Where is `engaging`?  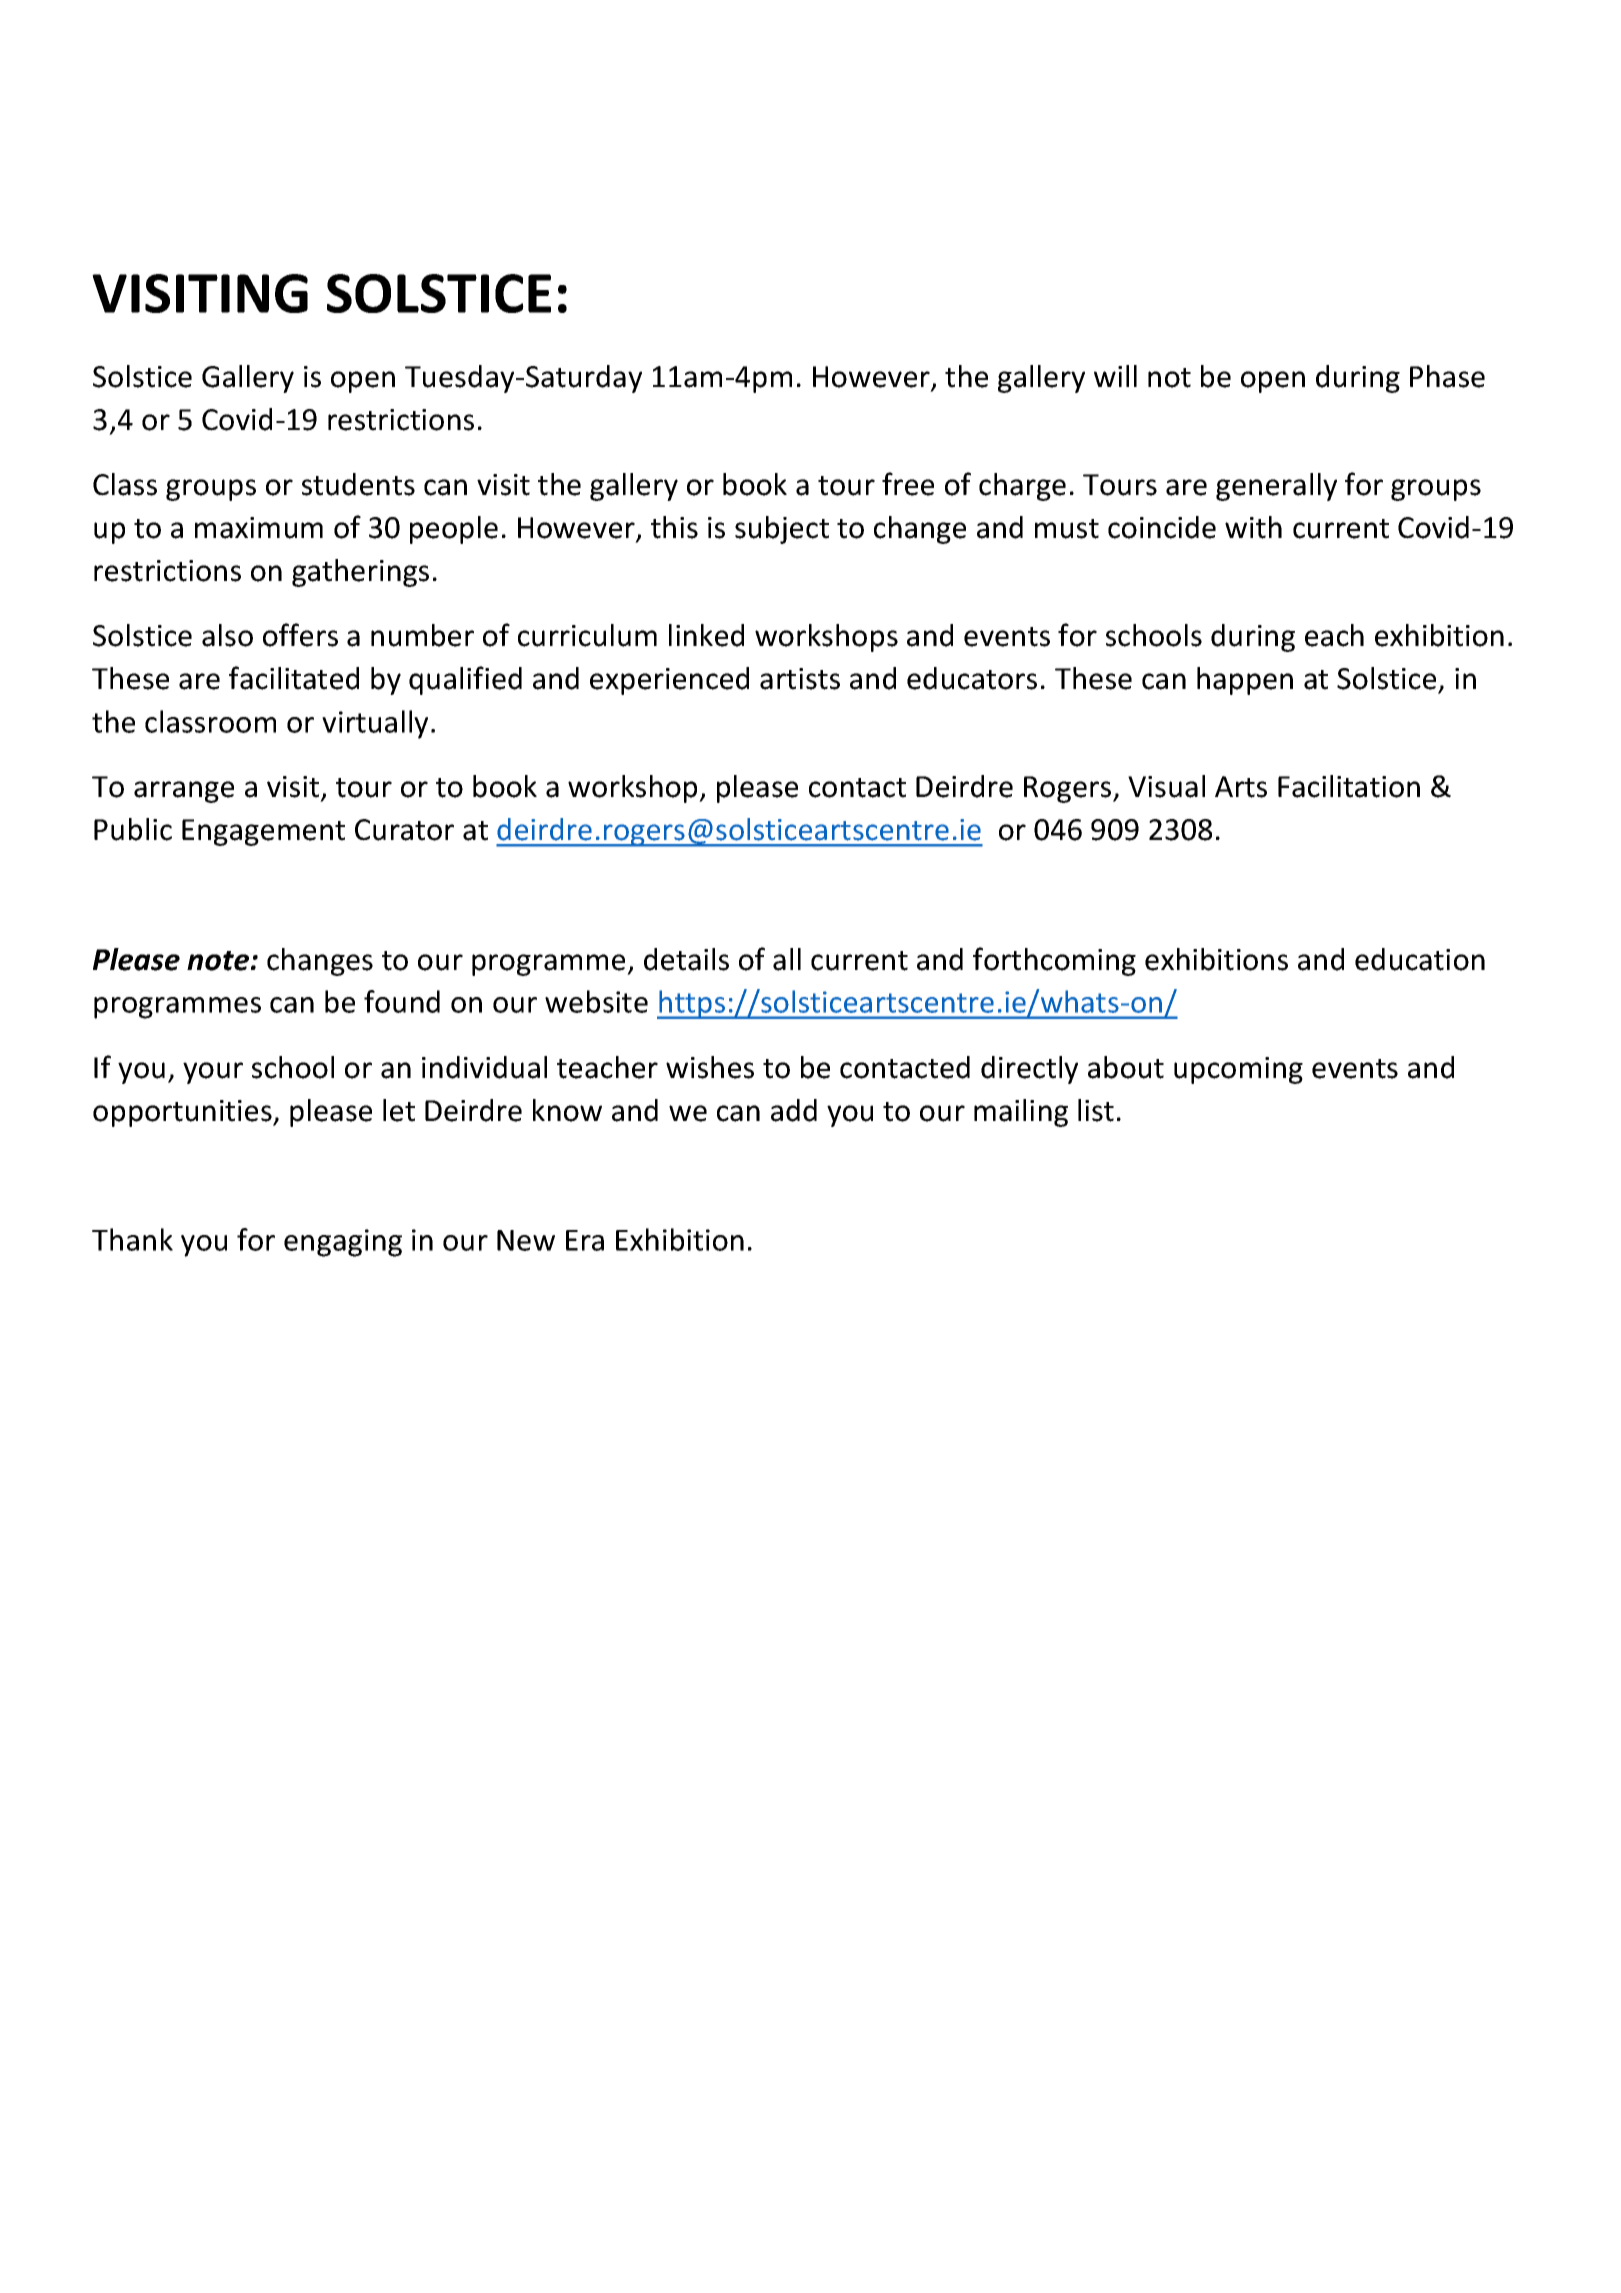
engaging is located at coordinates (343, 1243).
